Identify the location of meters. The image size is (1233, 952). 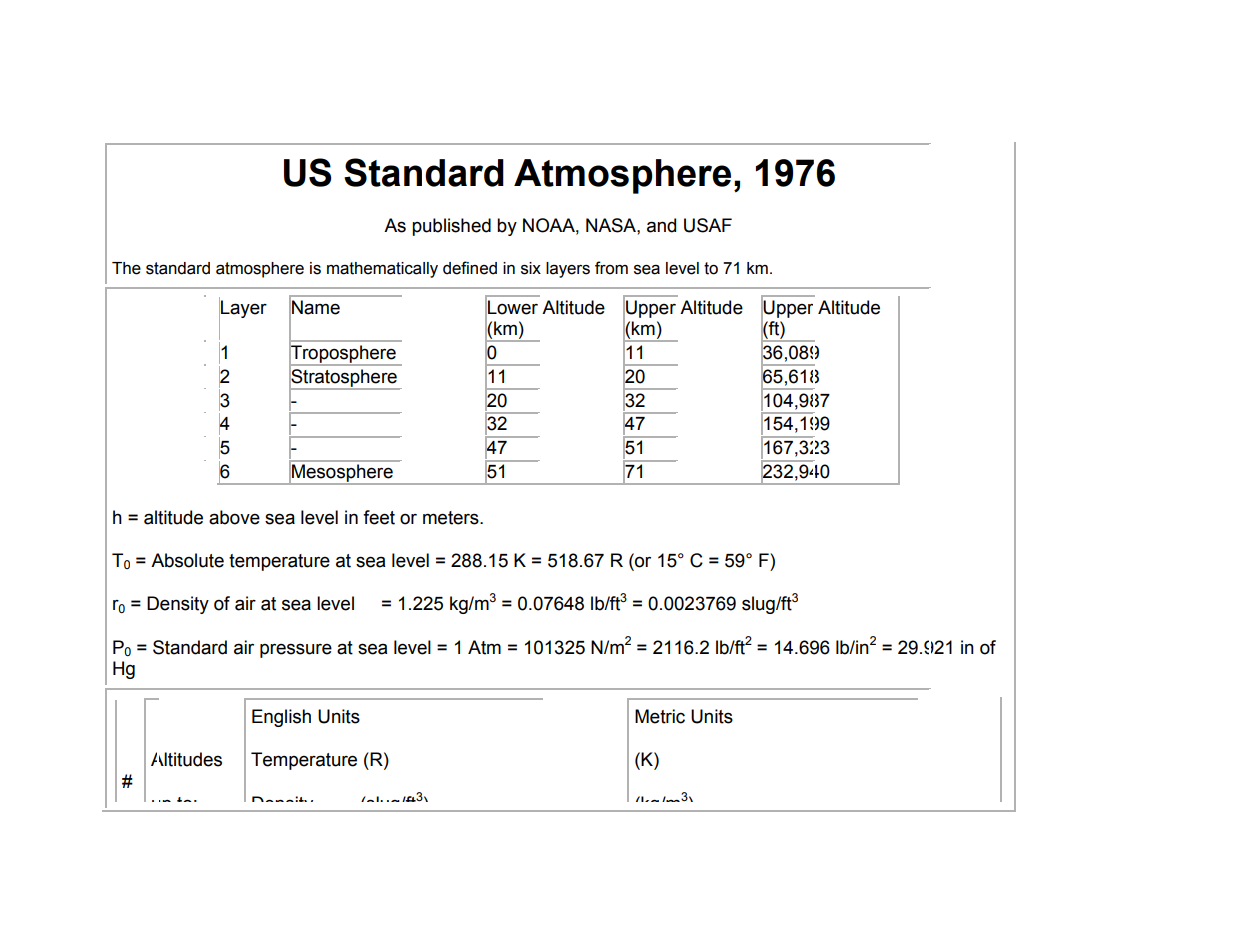
(452, 518).
